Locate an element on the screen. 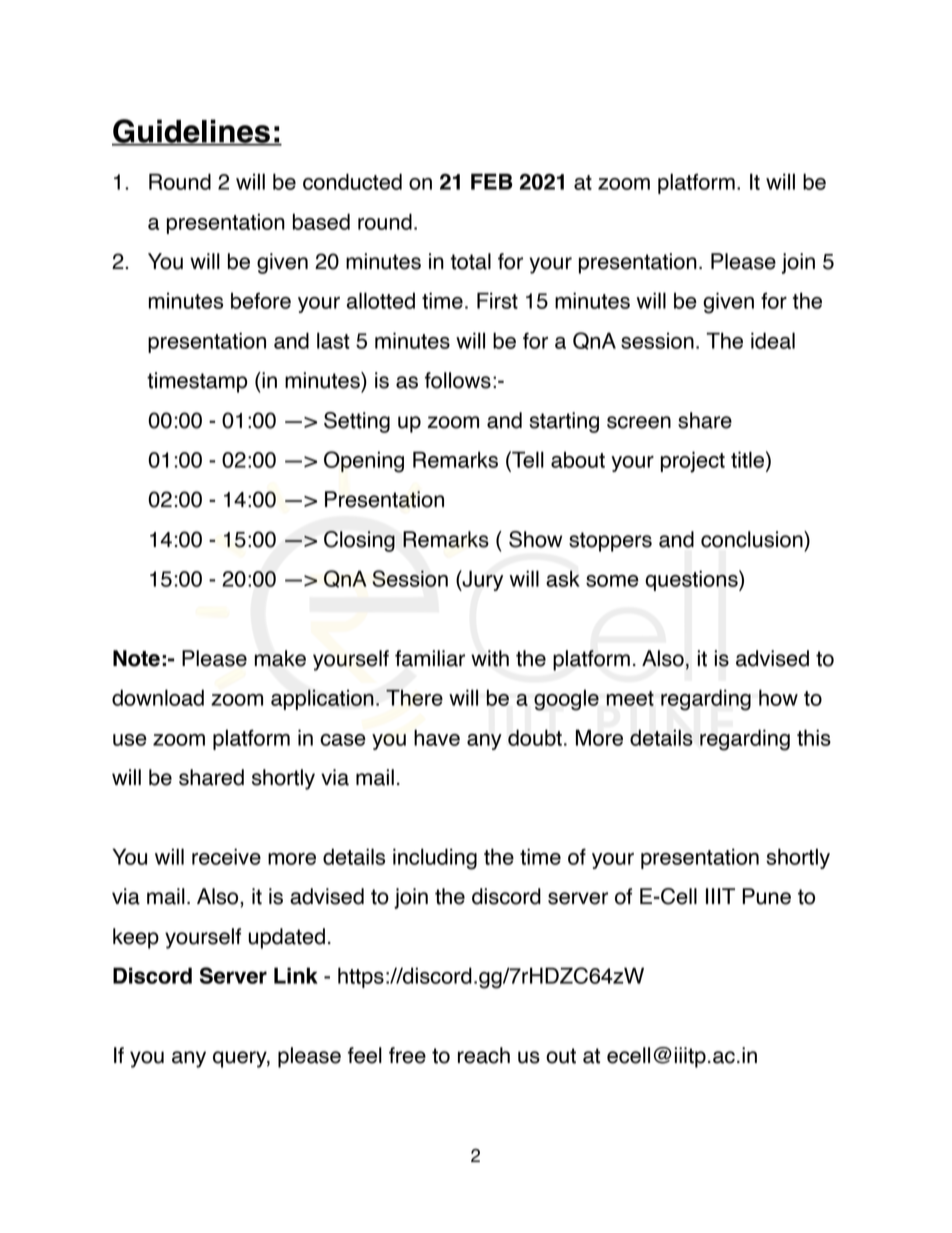 The image size is (952, 1233). reach is located at coordinates (484, 1055).
